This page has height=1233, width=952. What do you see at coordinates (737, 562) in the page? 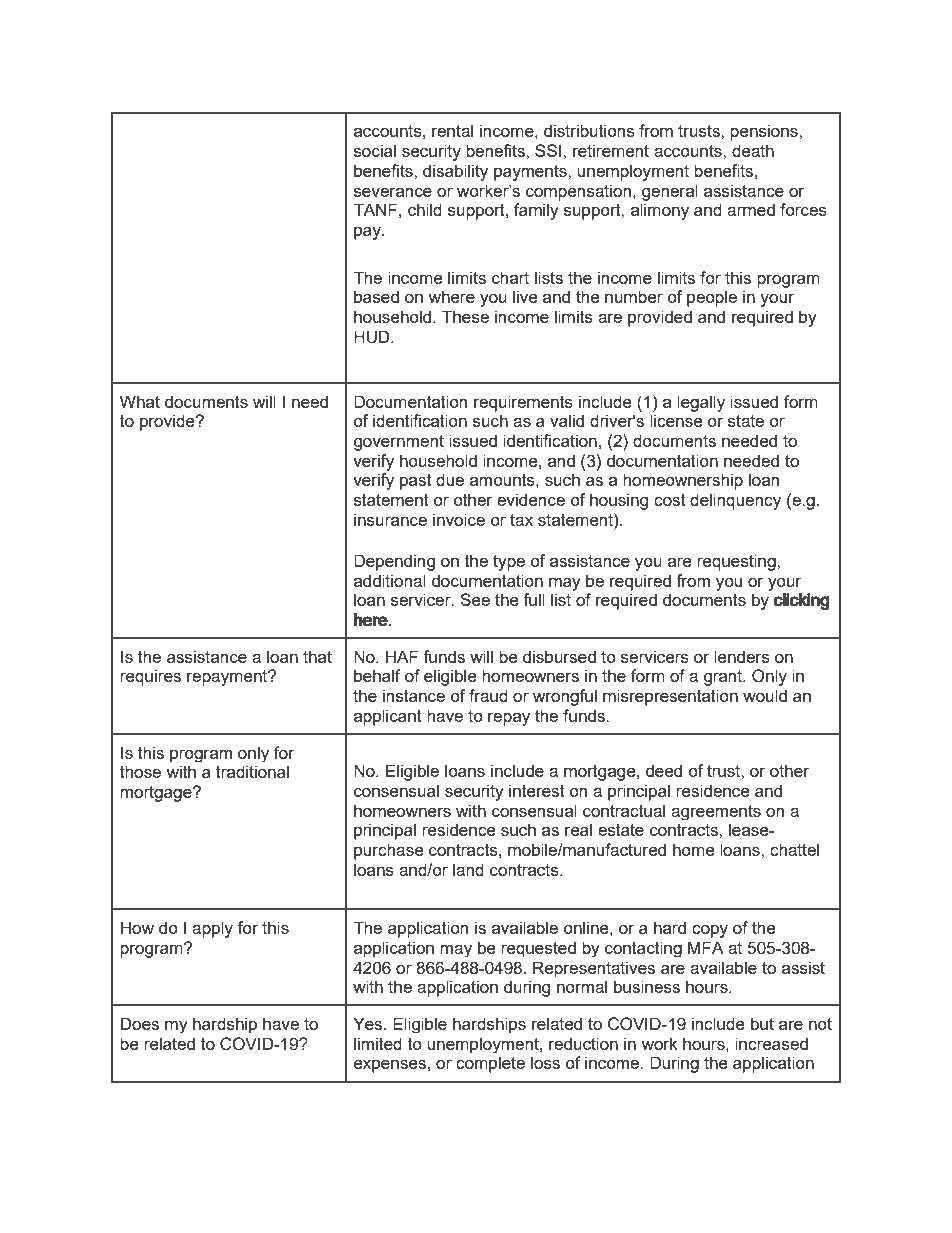
I see `requesting` at bounding box center [737, 562].
